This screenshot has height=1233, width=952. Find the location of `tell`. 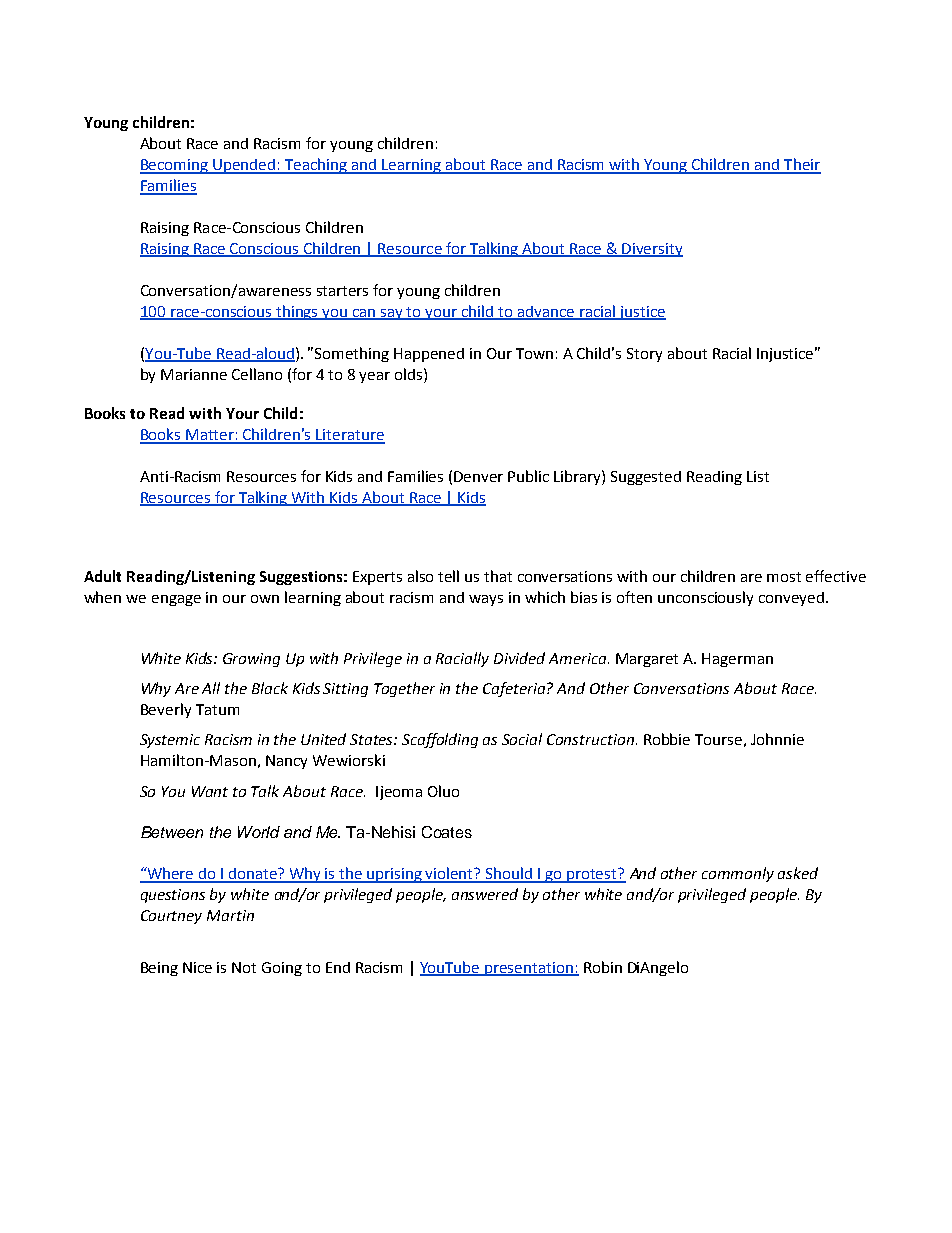

tell is located at coordinates (448, 576).
